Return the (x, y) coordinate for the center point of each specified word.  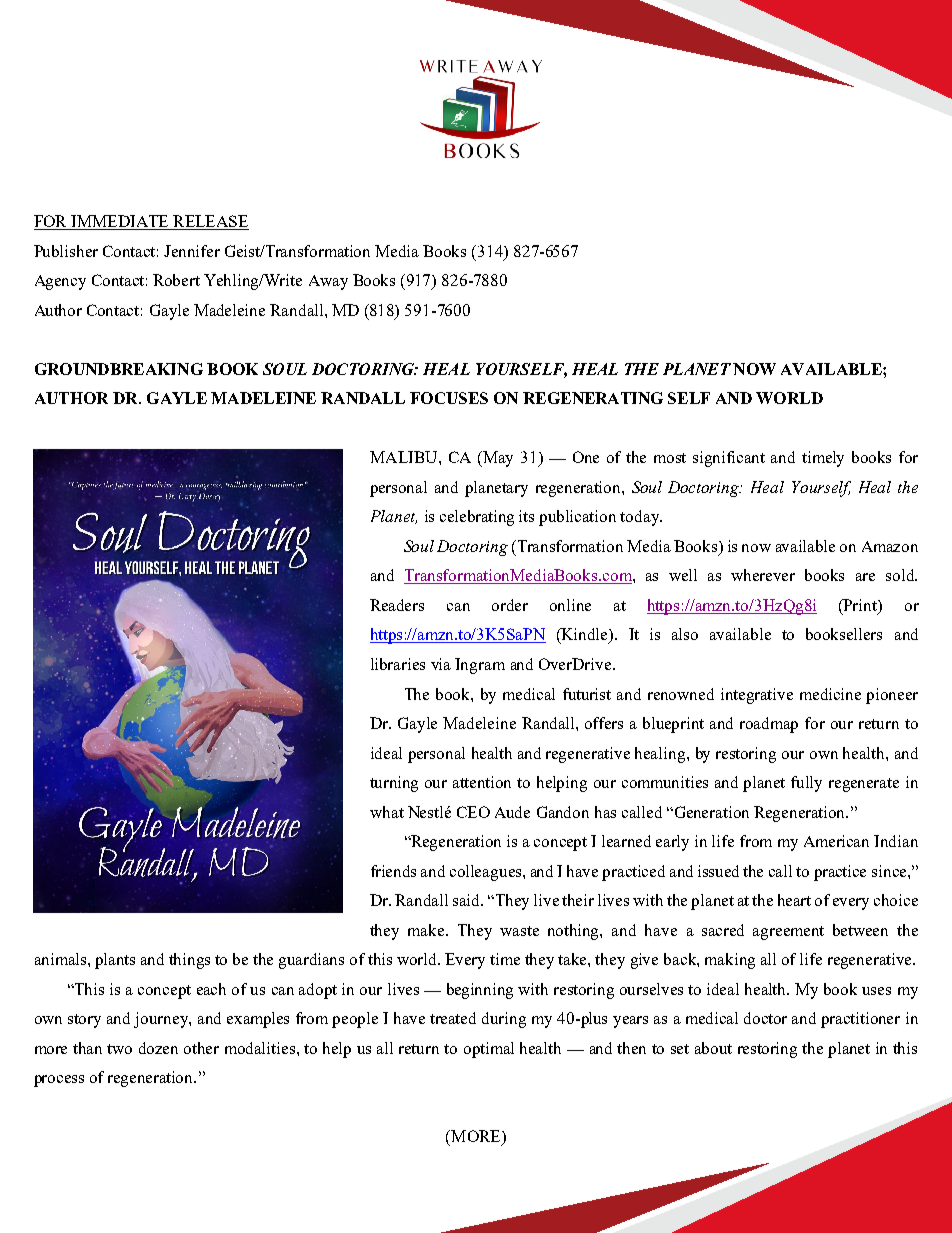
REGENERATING (593, 398)
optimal (489, 1050)
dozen (158, 1048)
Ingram (480, 666)
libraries (398, 664)
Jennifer (192, 251)
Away (328, 282)
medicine (830, 694)
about (713, 1048)
